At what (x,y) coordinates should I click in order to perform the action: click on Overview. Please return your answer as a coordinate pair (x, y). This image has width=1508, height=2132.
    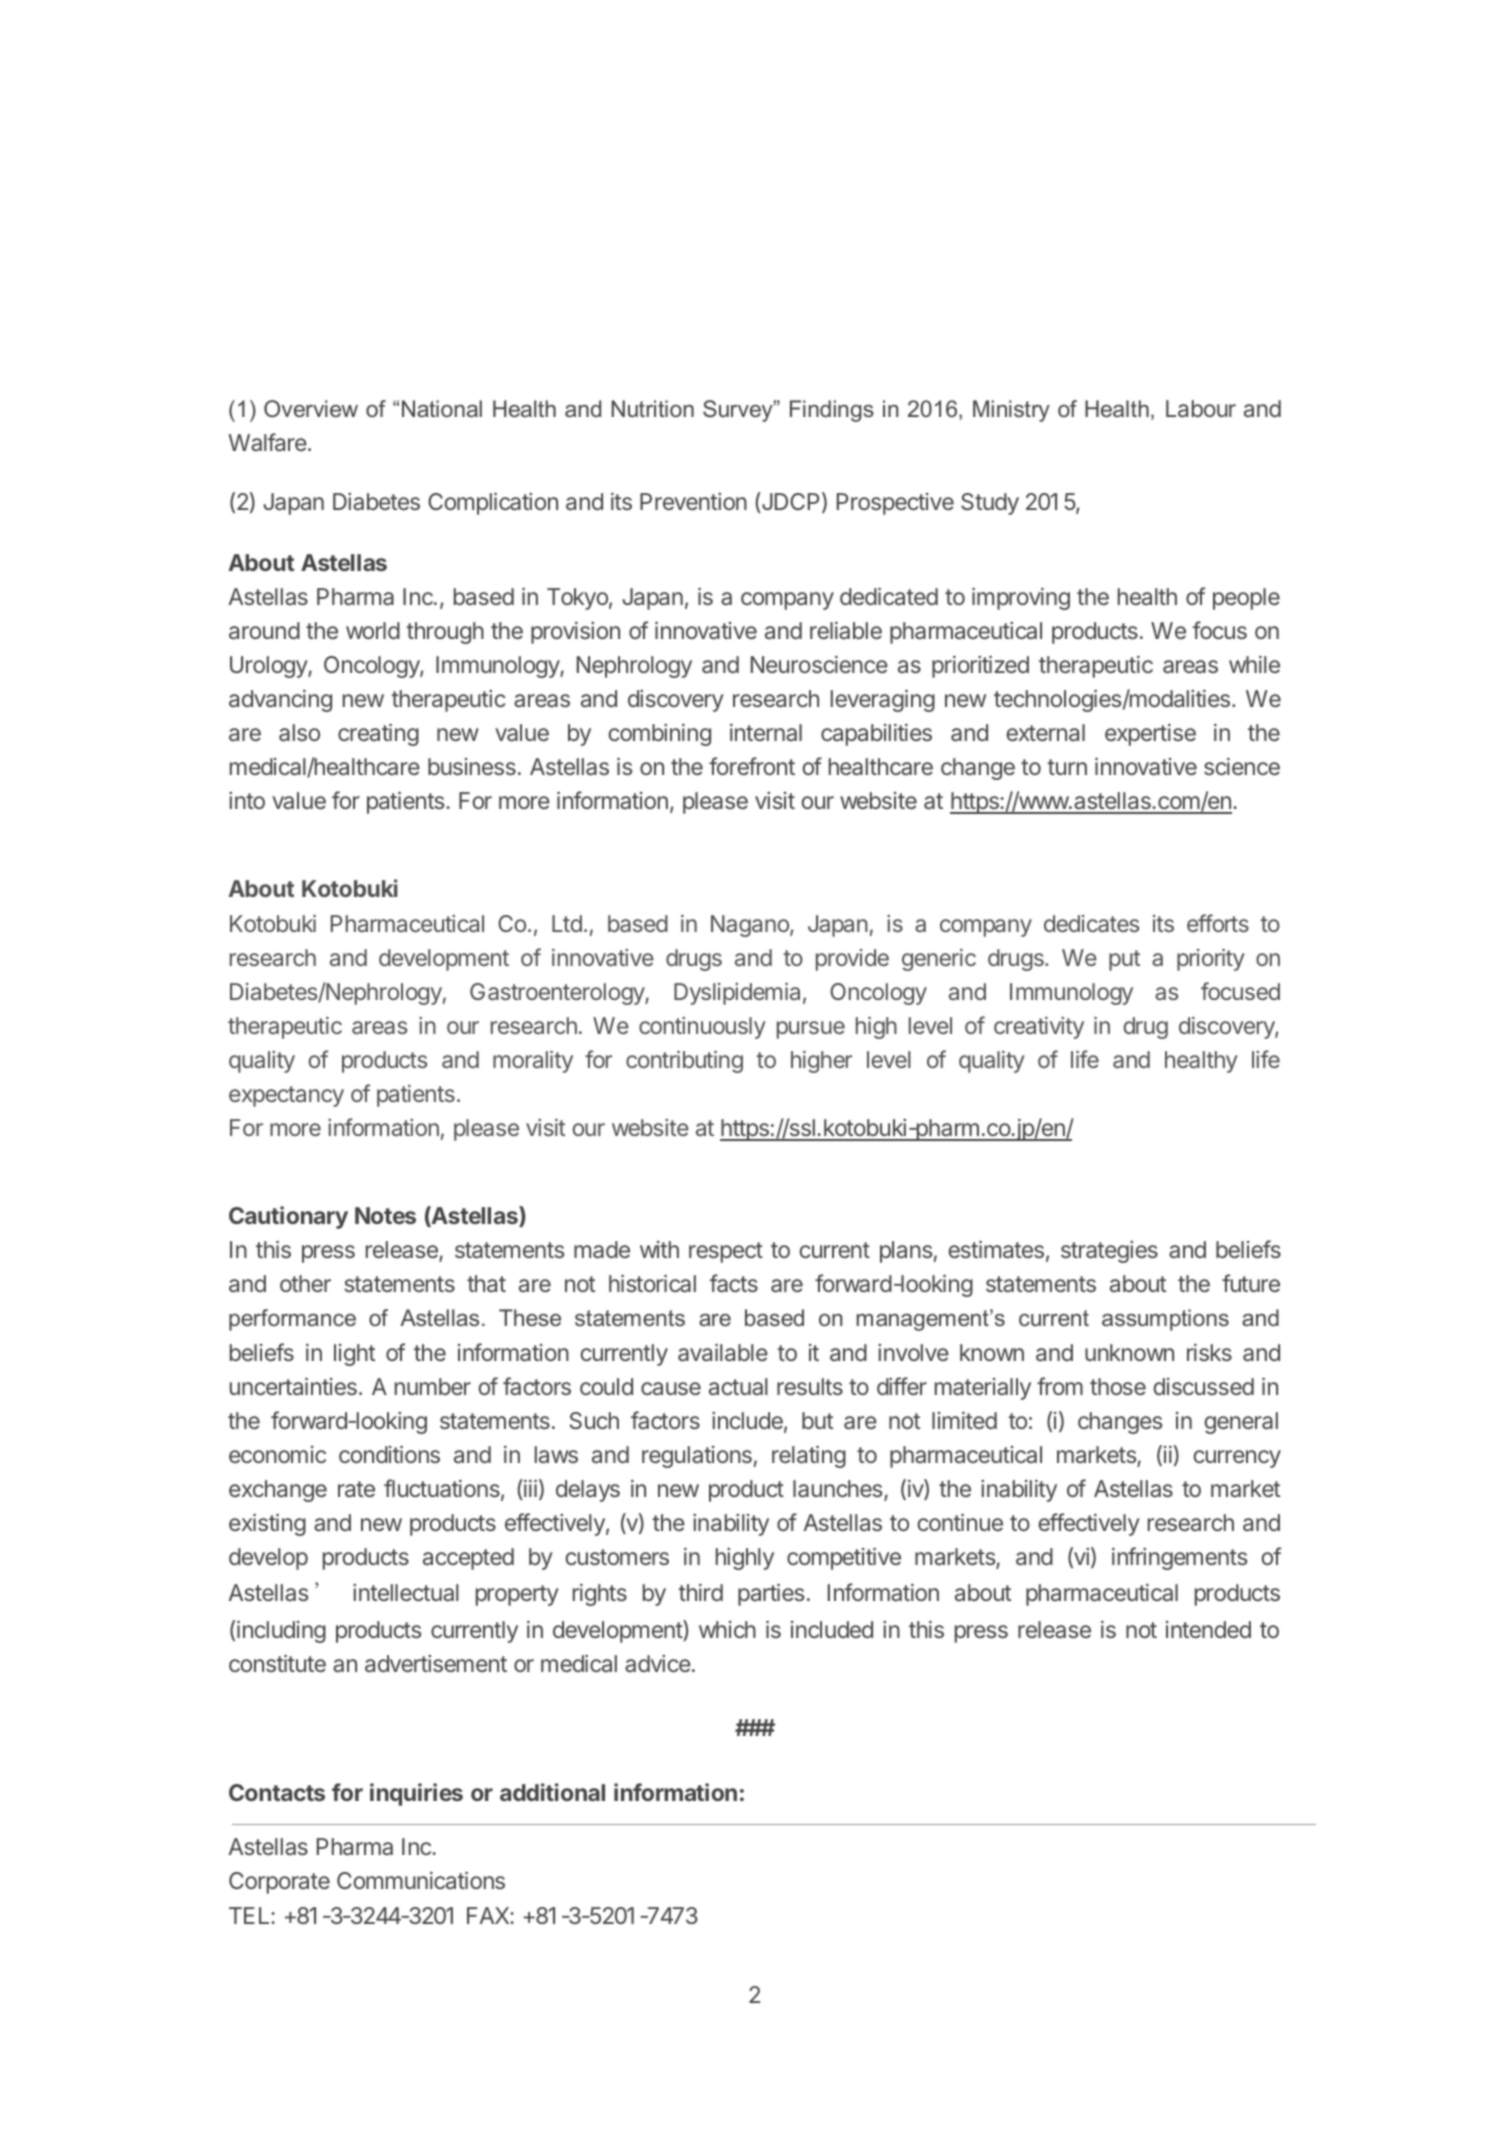
    Looking at the image, I should click on (311, 409).
